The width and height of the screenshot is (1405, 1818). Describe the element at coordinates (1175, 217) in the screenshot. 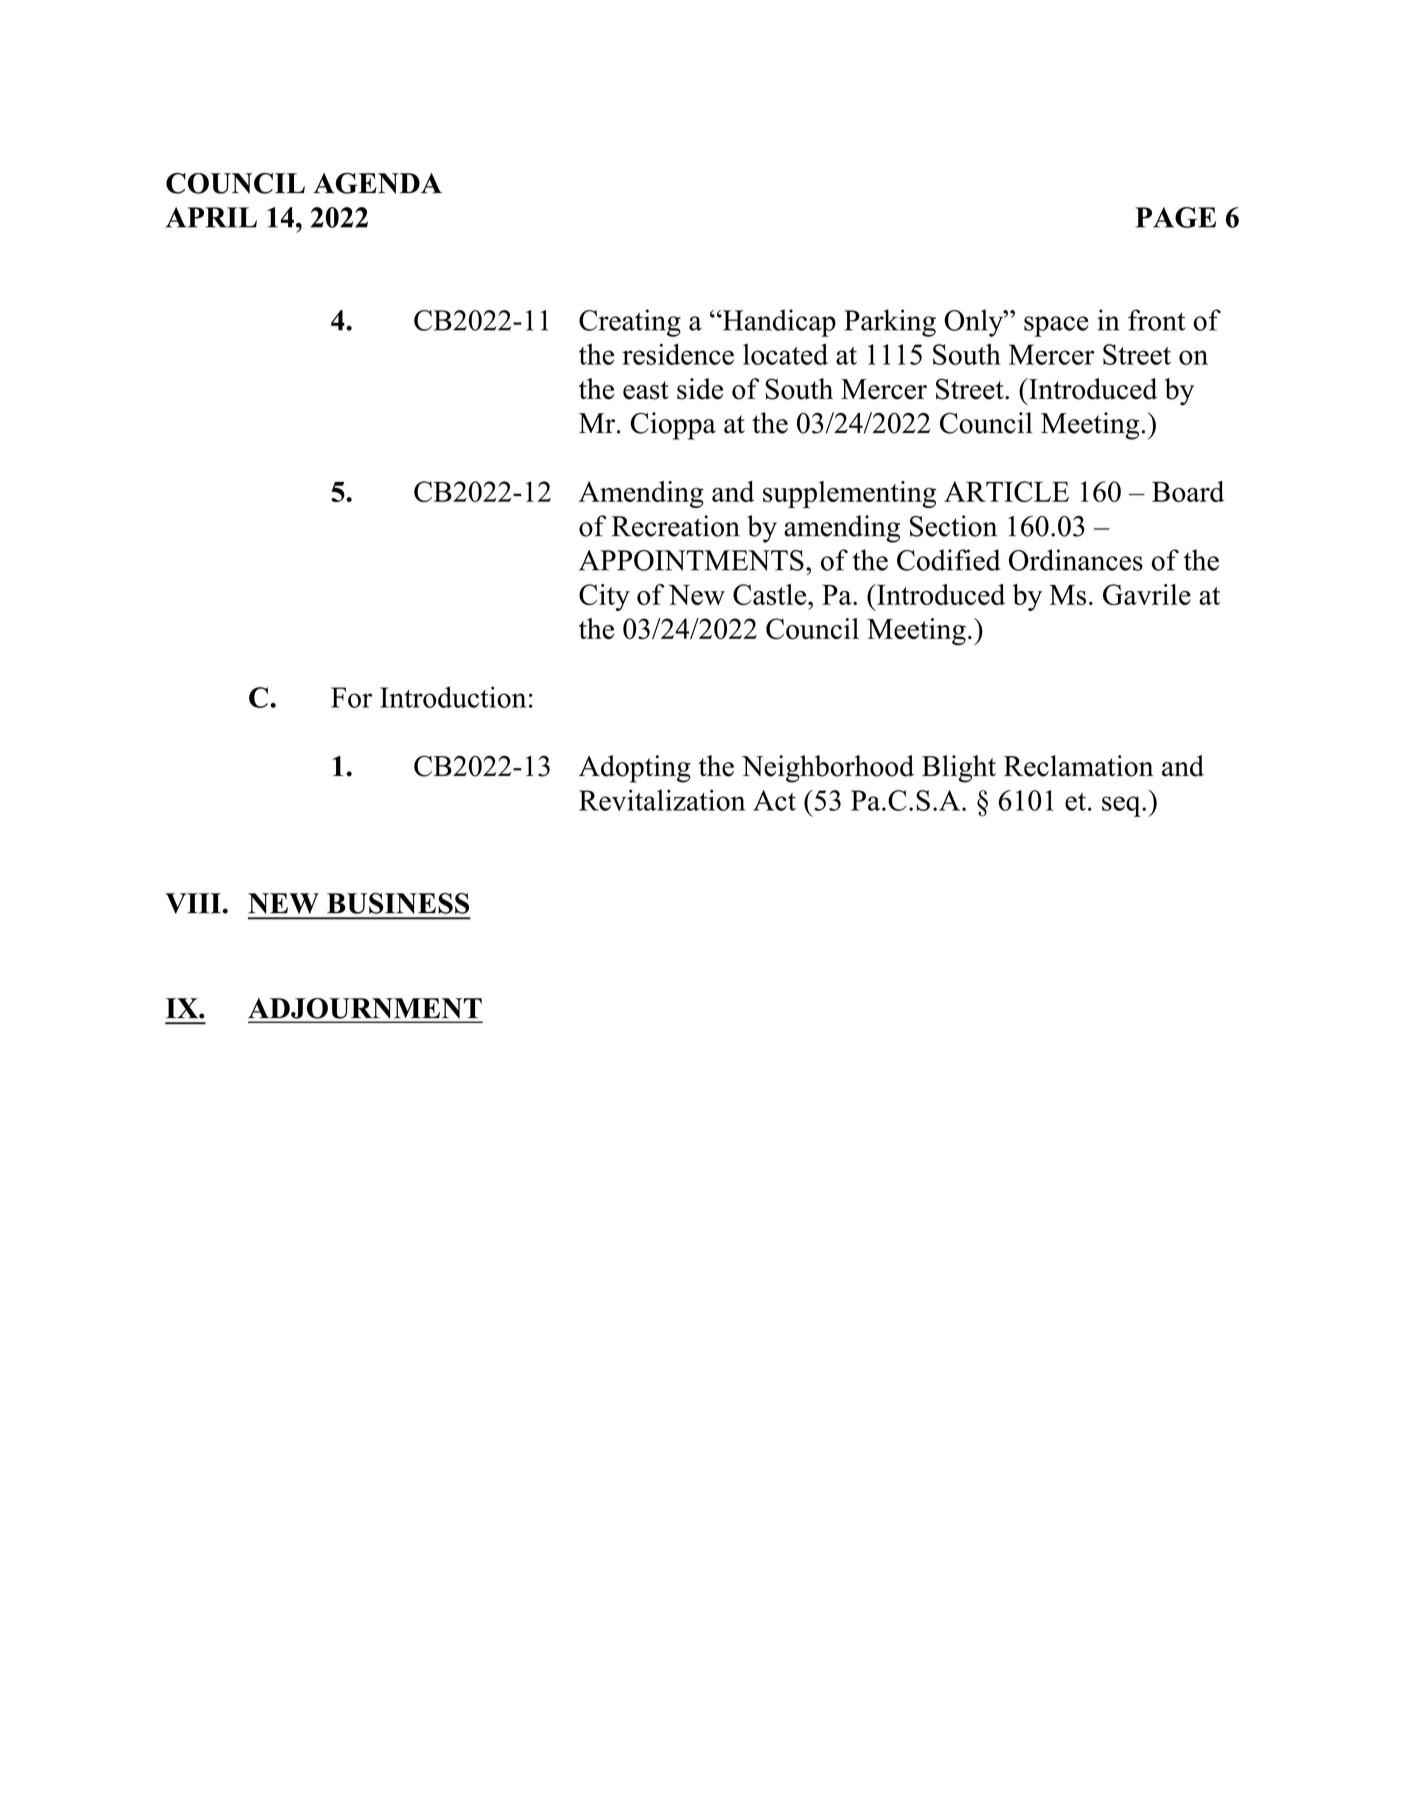

I see `PAGE` at that location.
